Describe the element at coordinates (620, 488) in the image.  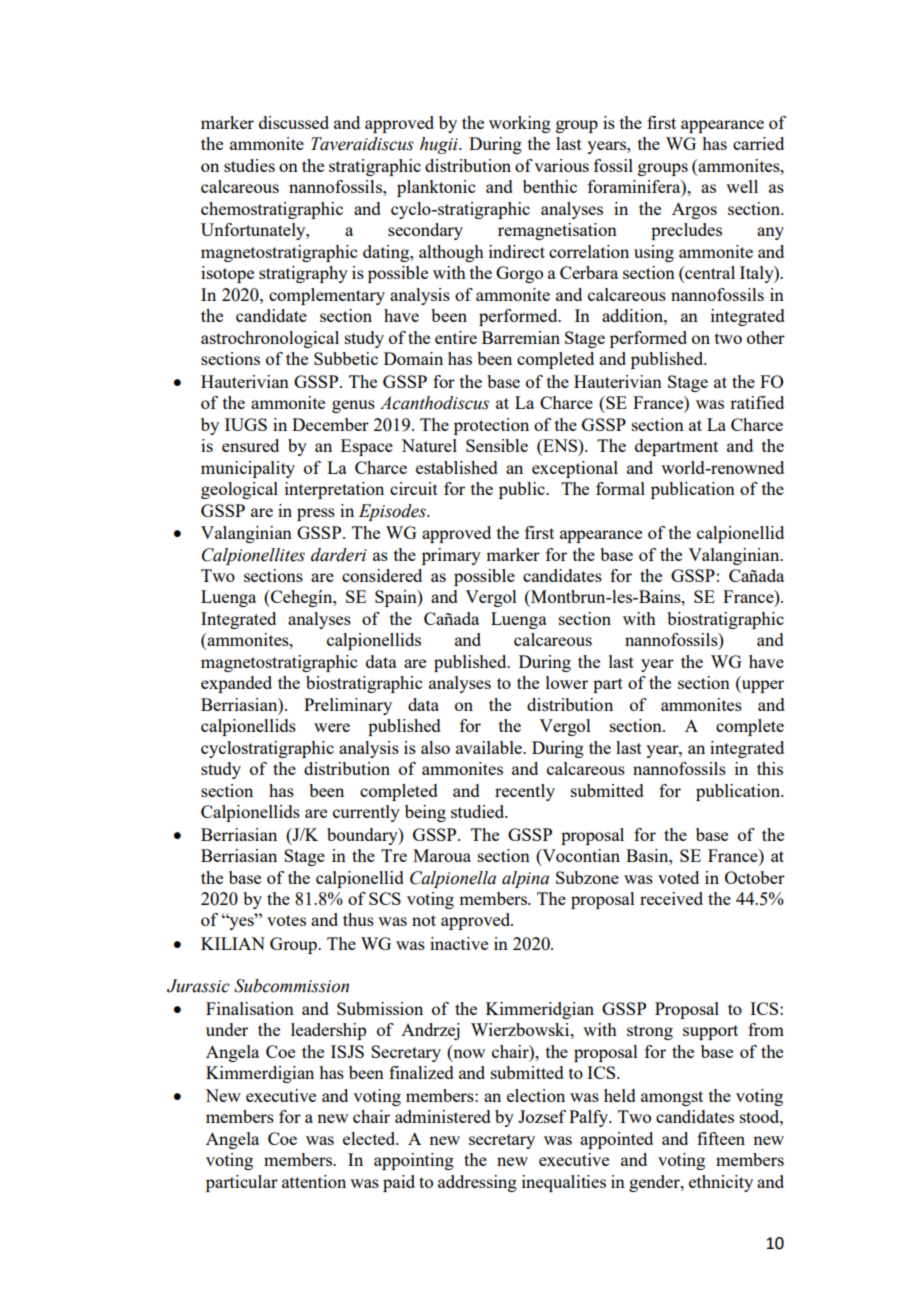
I see `formal` at that location.
